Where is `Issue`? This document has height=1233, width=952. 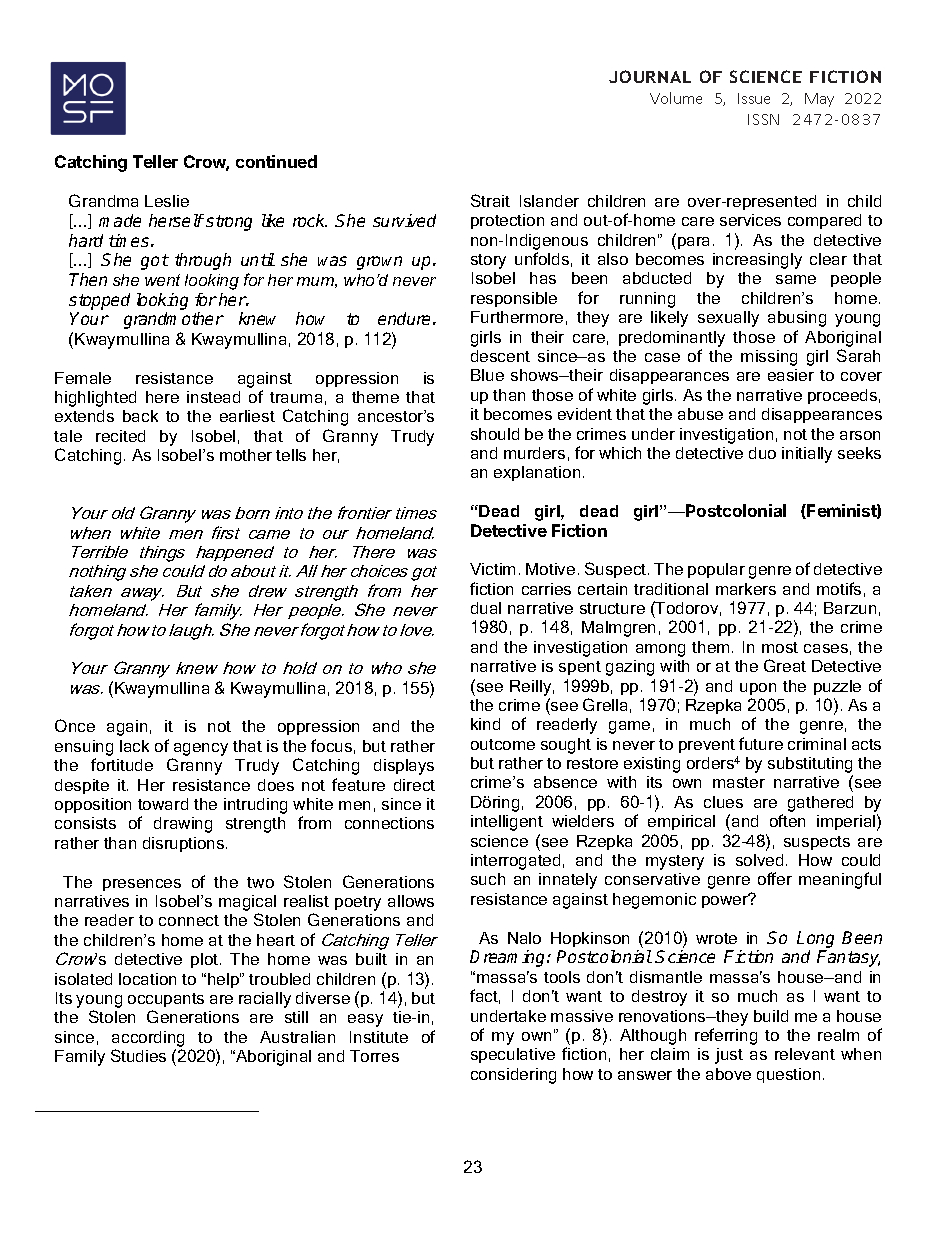
Issue is located at coordinates (754, 98).
